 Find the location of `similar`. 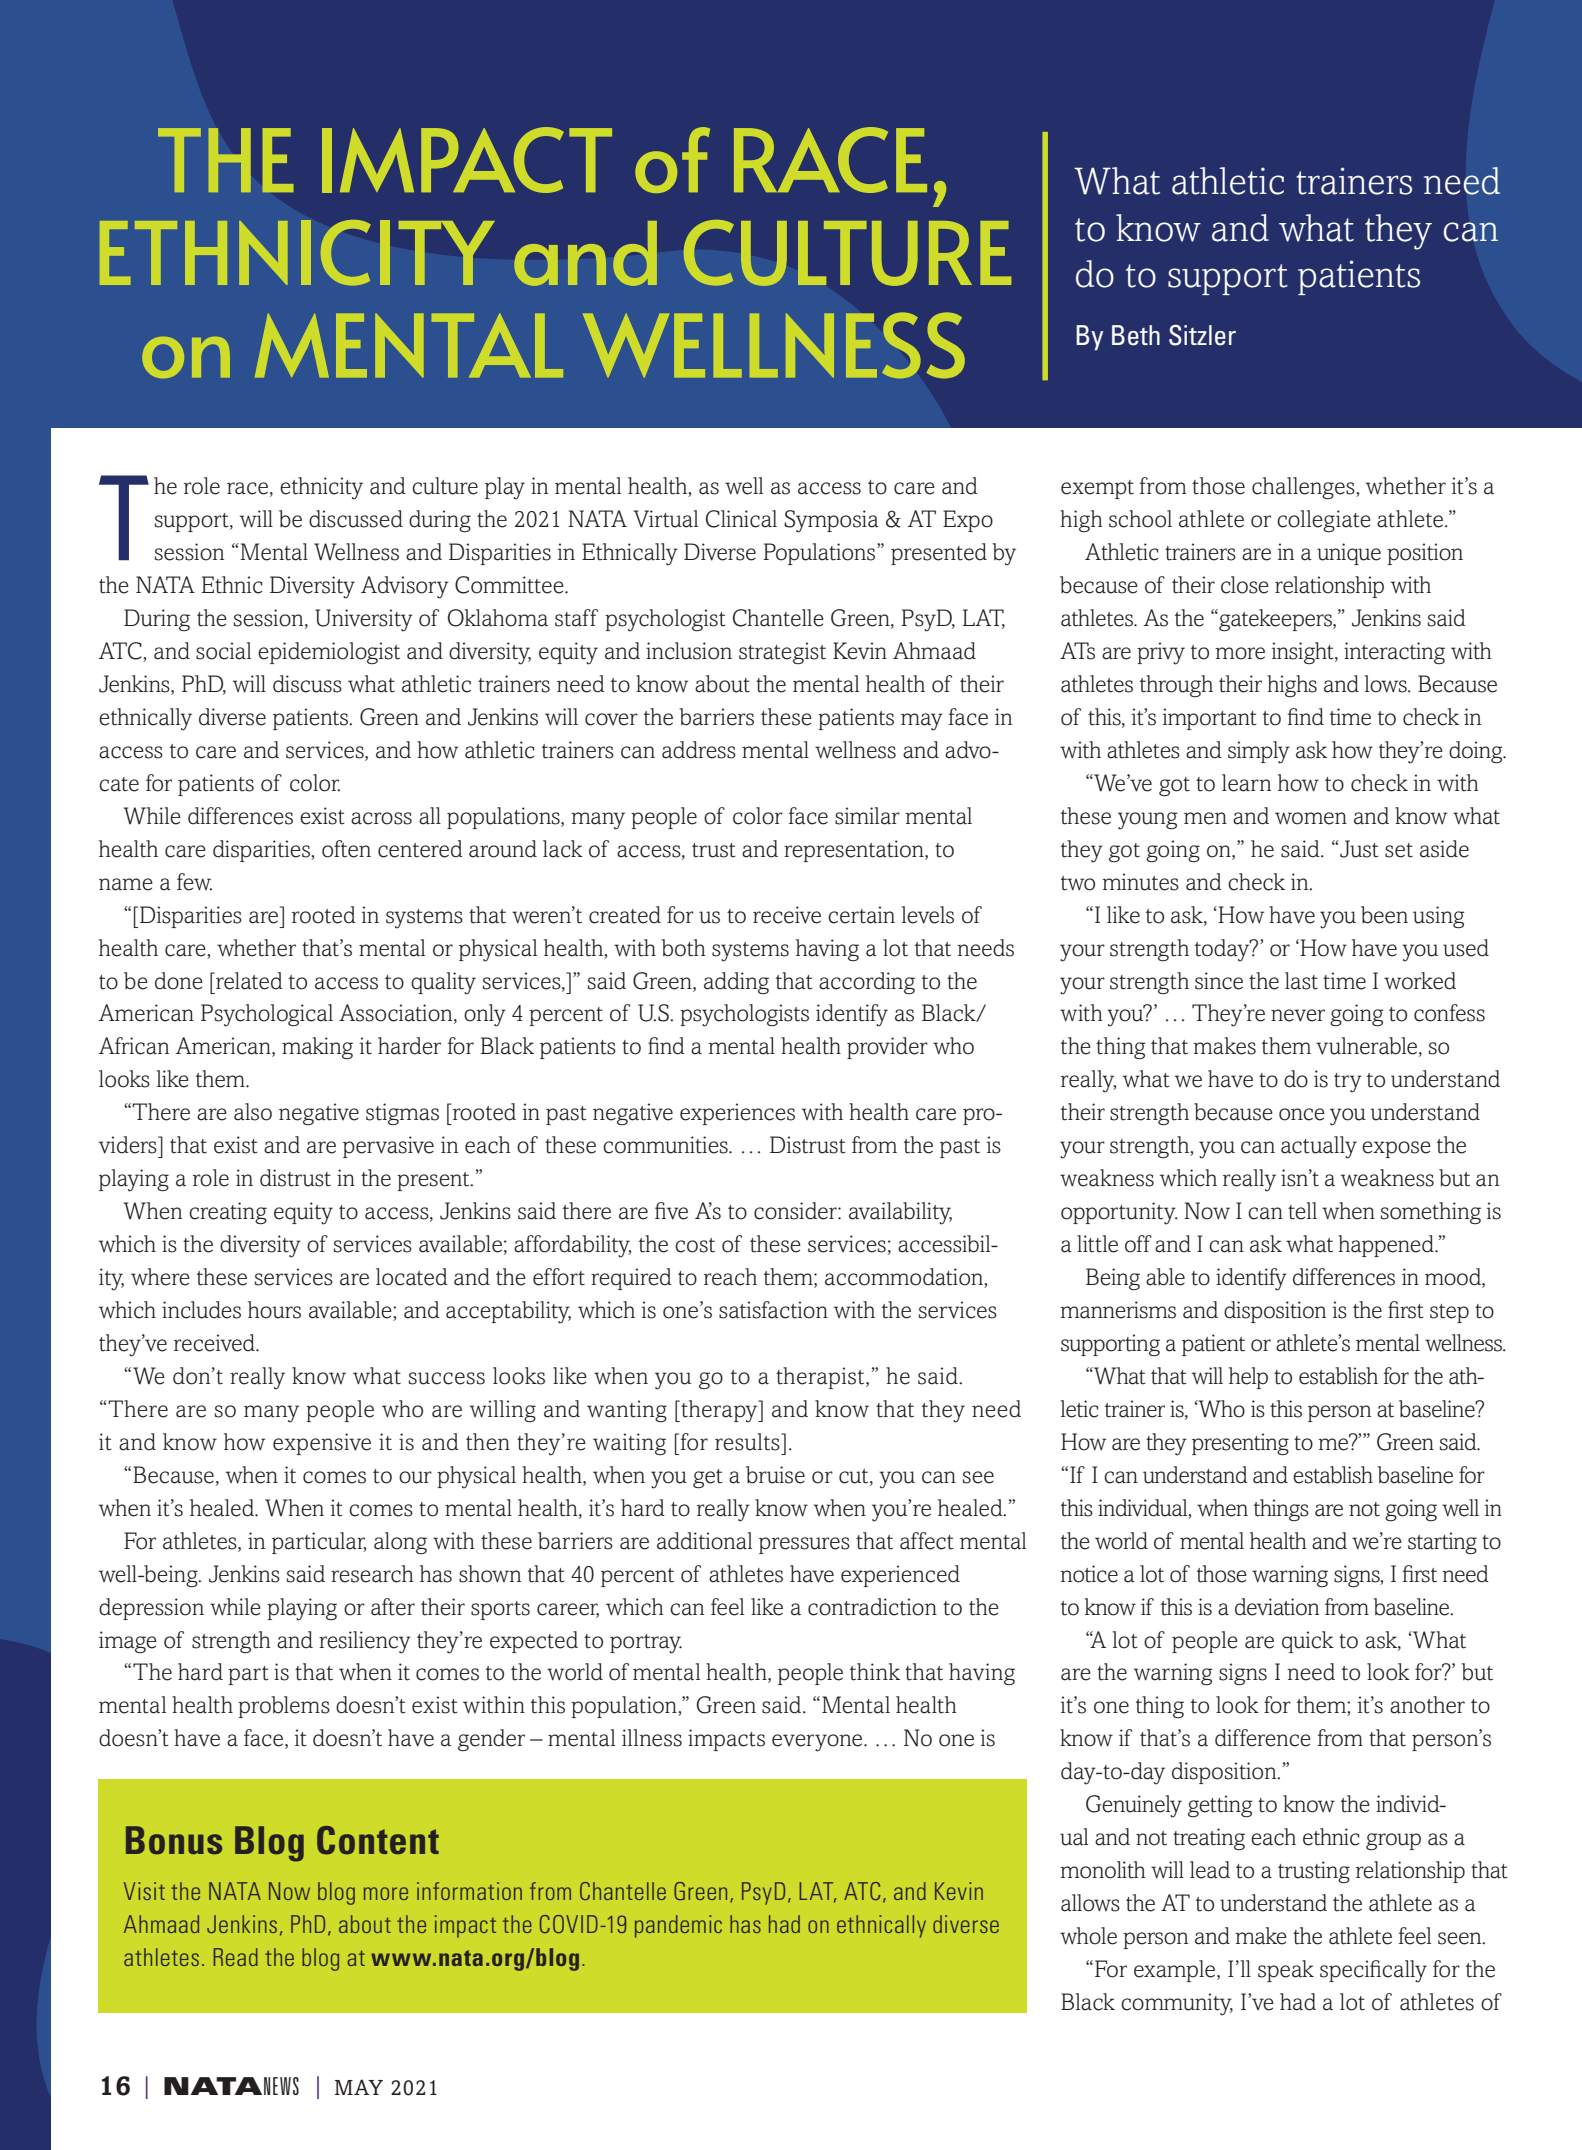

similar is located at coordinates (867, 816).
